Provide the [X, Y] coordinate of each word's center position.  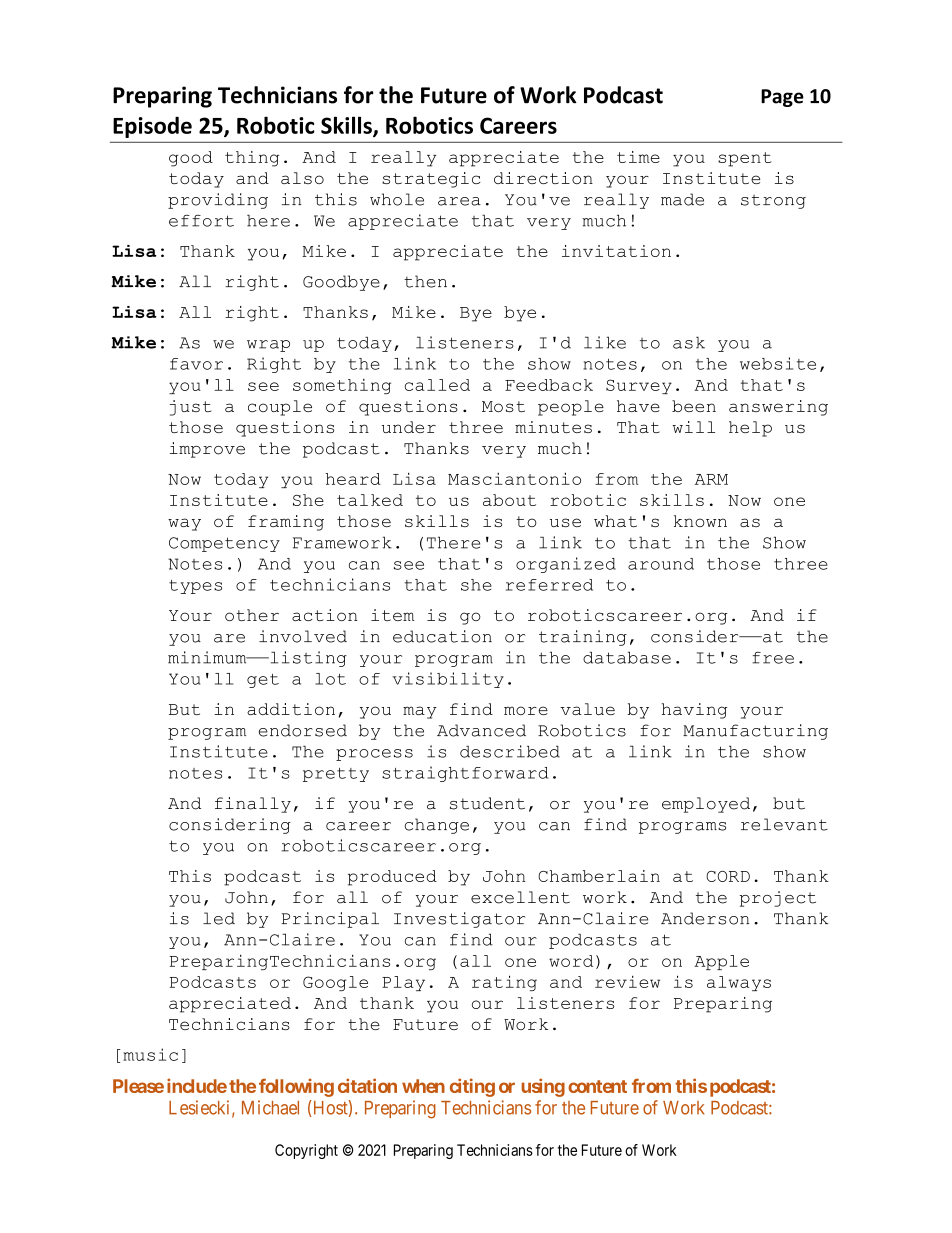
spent [745, 159]
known [700, 521]
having [694, 711]
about [509, 500]
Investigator [459, 920]
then [425, 281]
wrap [268, 346]
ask [689, 342]
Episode [152, 127]
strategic [431, 180]
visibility [448, 680]
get [263, 681]
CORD [728, 876]
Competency [224, 544]
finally [253, 805]
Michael [270, 1107]
